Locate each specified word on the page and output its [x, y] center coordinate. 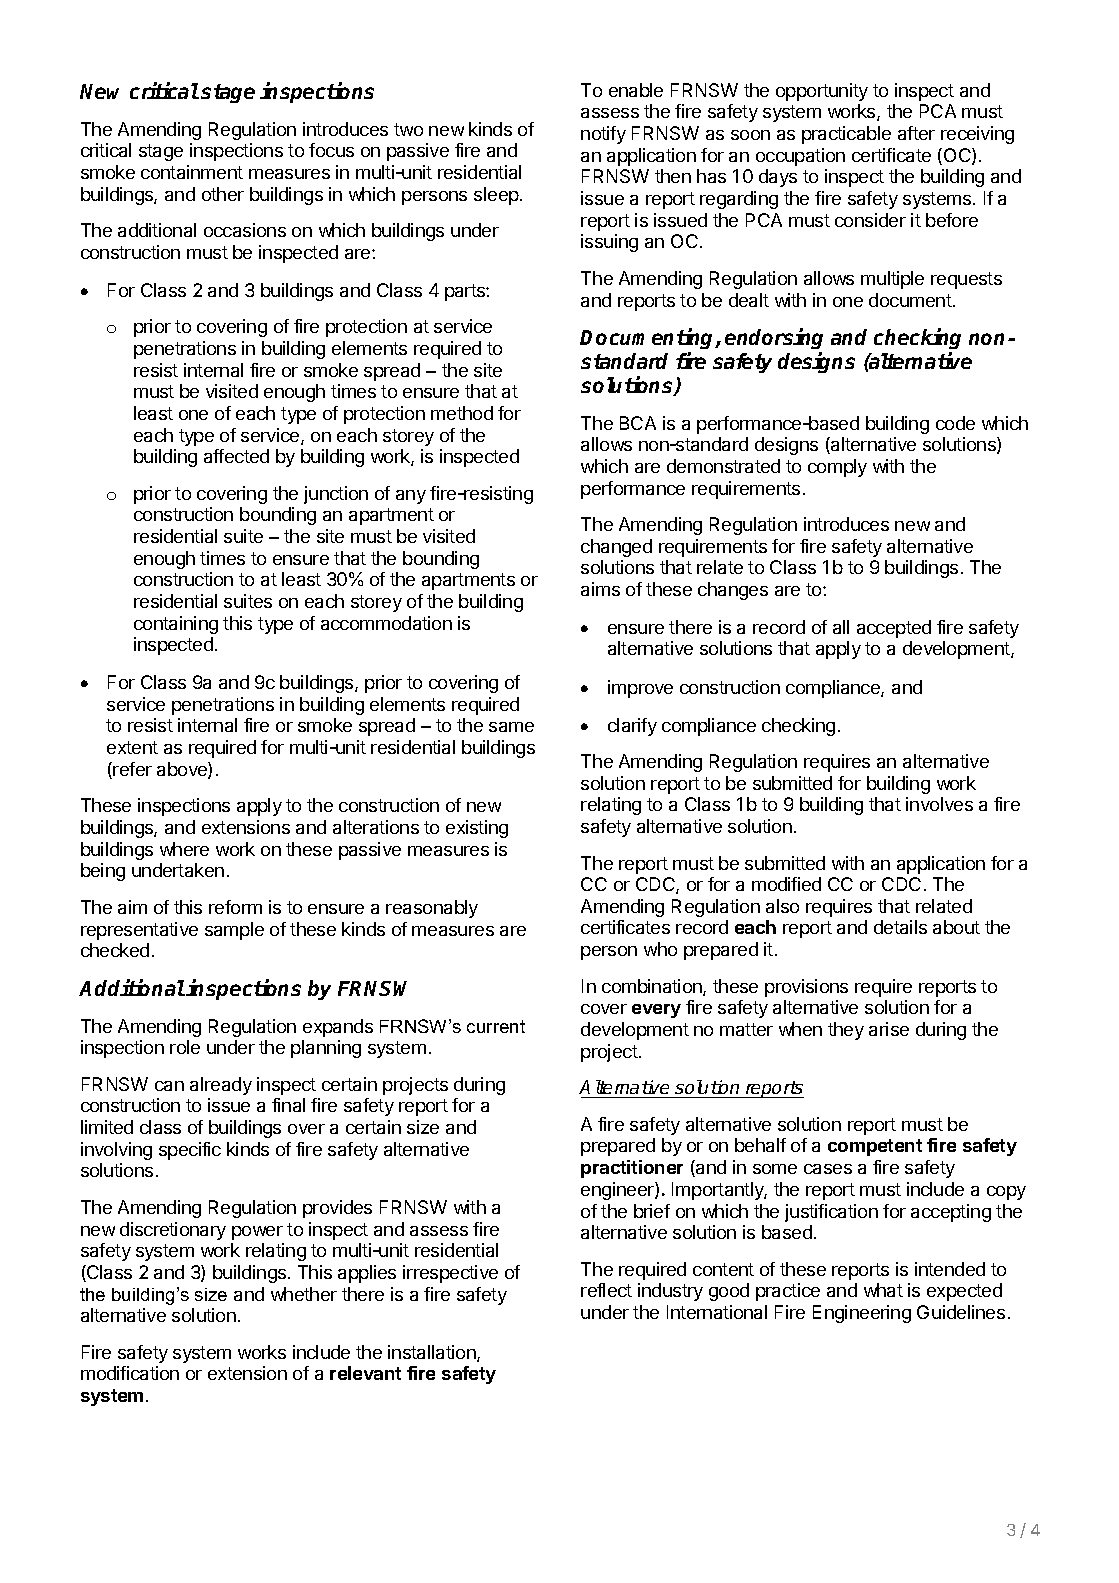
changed [616, 548]
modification [130, 1373]
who [660, 949]
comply [837, 468]
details [900, 927]
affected [236, 456]
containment [192, 172]
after [916, 133]
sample [234, 931]
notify [603, 135]
